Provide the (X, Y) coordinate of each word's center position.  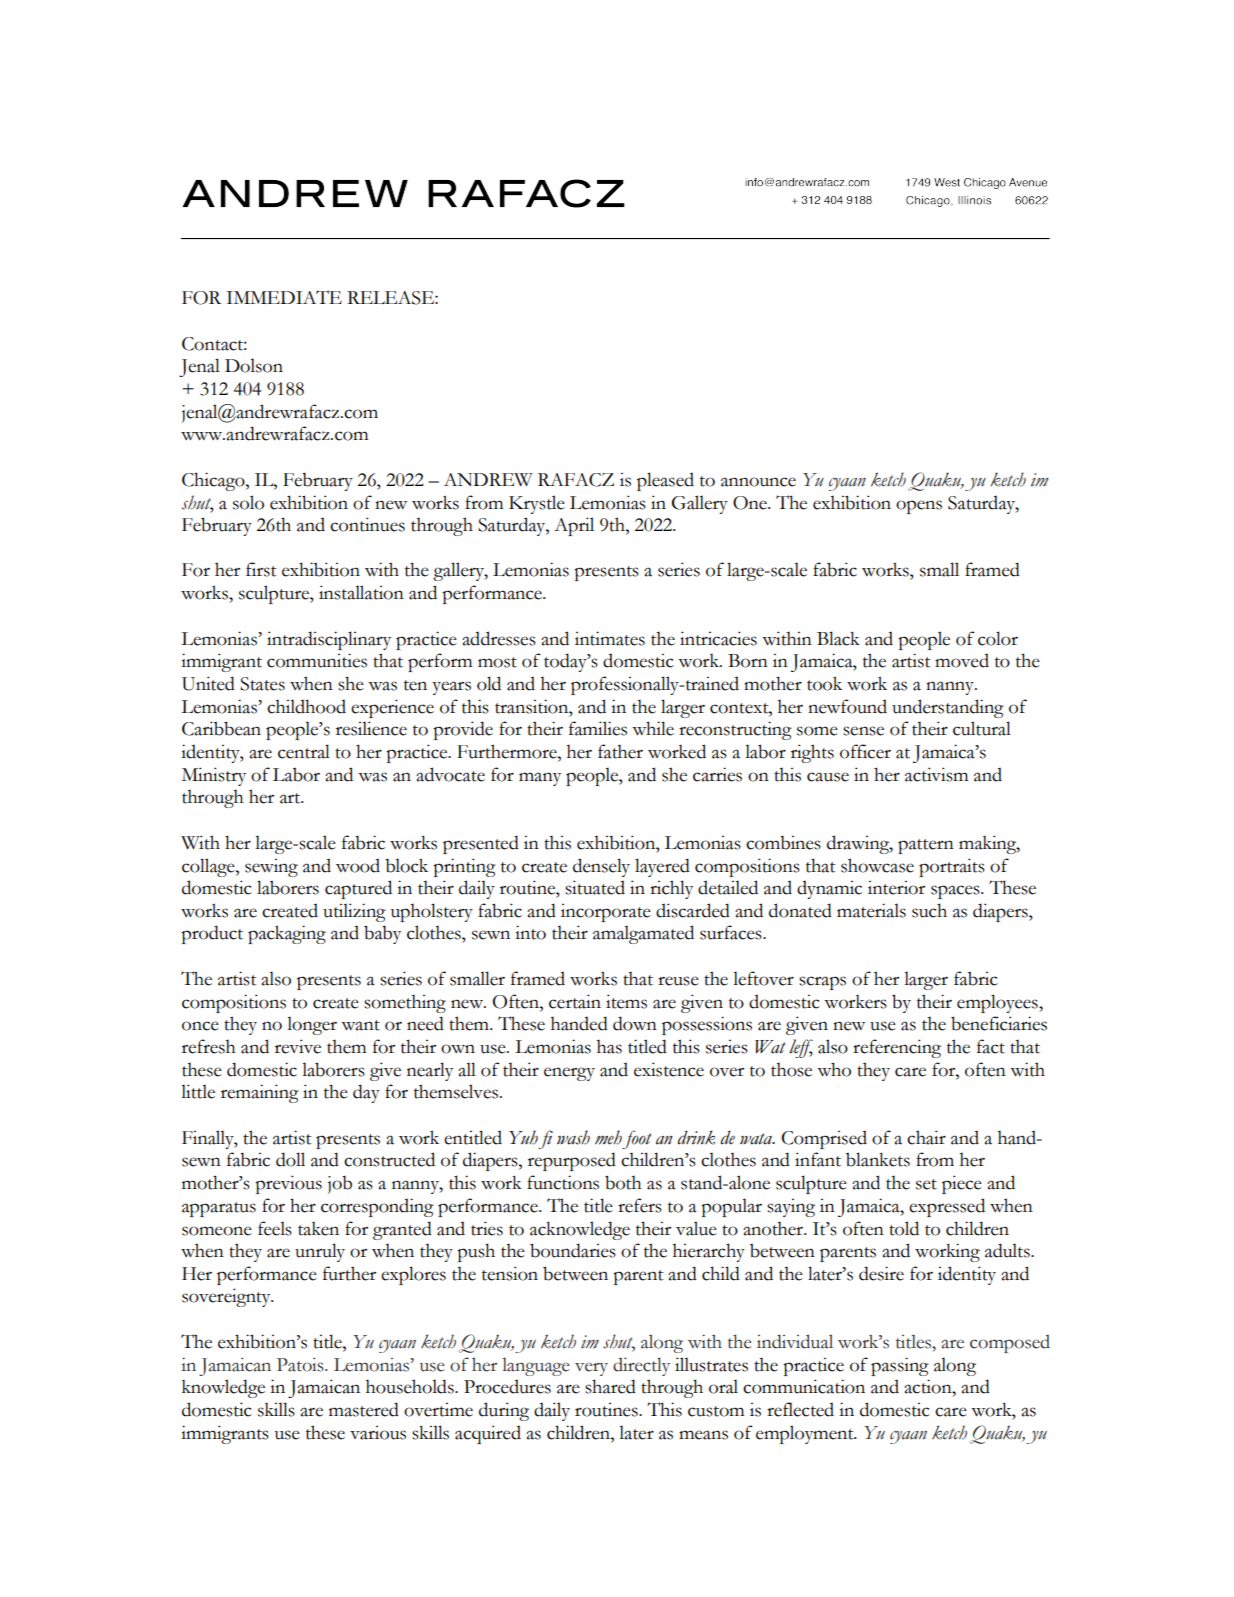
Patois (301, 1364)
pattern (926, 846)
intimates (610, 638)
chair (926, 1137)
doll (290, 1159)
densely (601, 867)
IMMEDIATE (284, 297)
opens (919, 507)
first (261, 569)
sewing (271, 868)
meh (608, 1137)
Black (838, 638)
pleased (665, 481)
